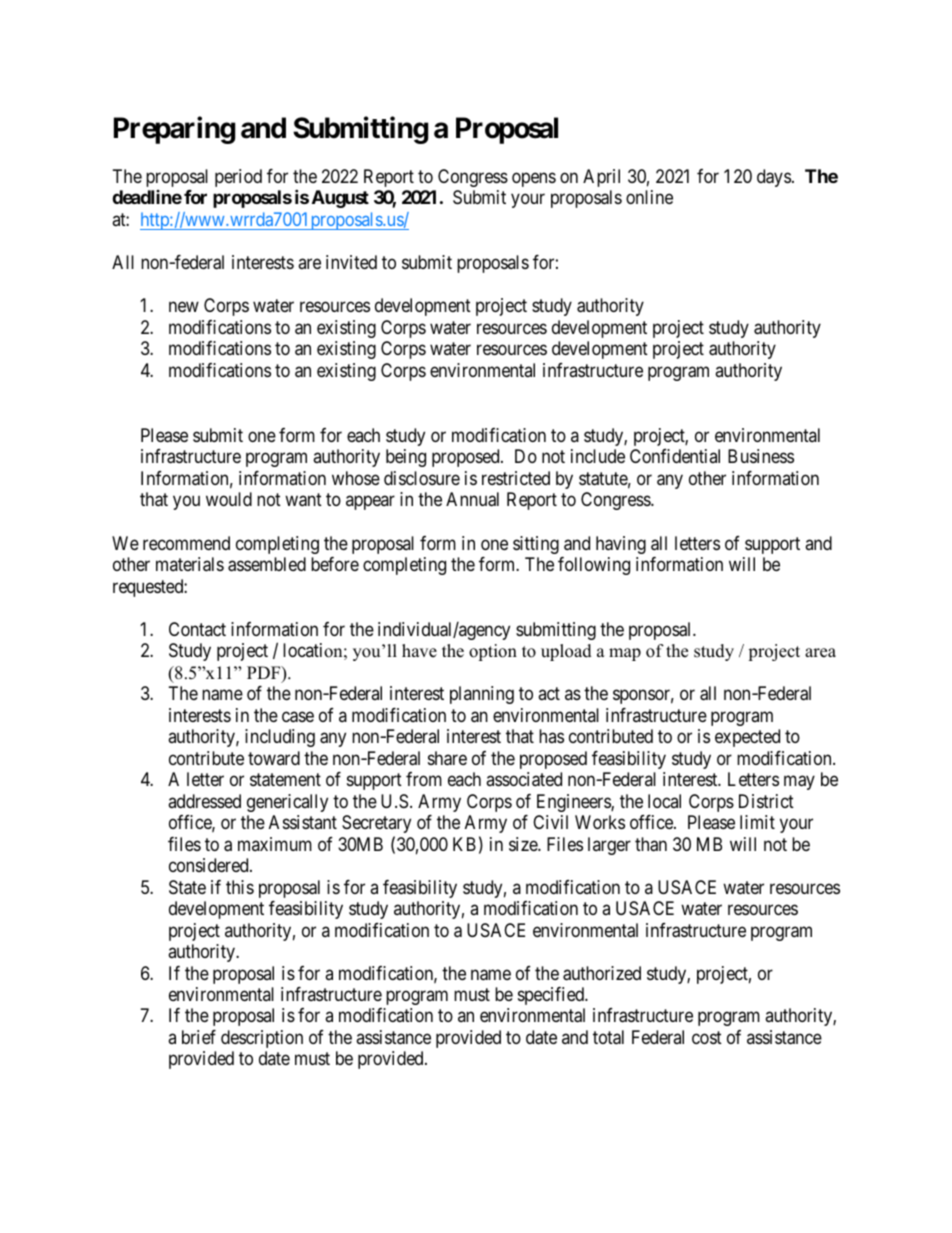  What do you see at coordinates (534, 179) in the document?
I see `opens` at bounding box center [534, 179].
